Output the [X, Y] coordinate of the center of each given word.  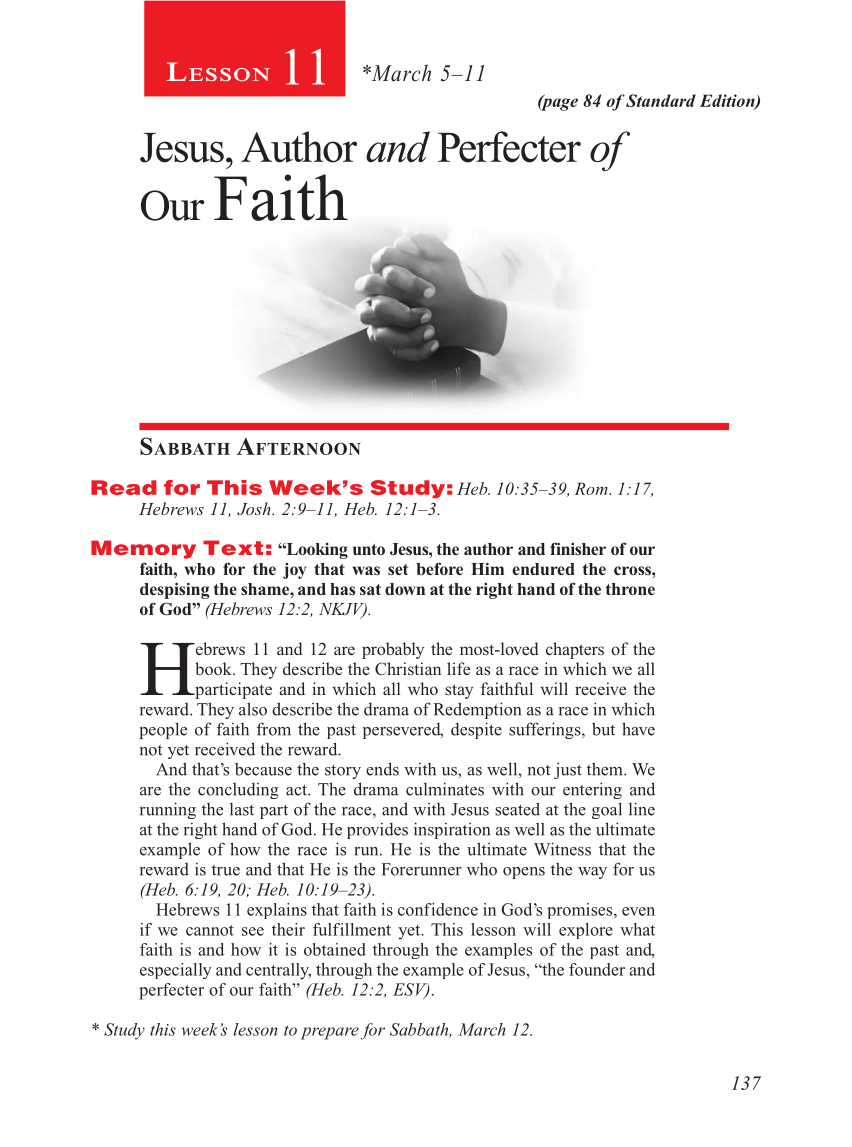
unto [369, 549]
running [168, 810]
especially [175, 971]
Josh [255, 508]
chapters [575, 650]
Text [233, 547]
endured [543, 569]
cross [633, 570]
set [398, 569]
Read [124, 487]
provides [377, 830]
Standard [661, 100]
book [214, 668]
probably [393, 650]
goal [607, 810]
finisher [578, 548]
